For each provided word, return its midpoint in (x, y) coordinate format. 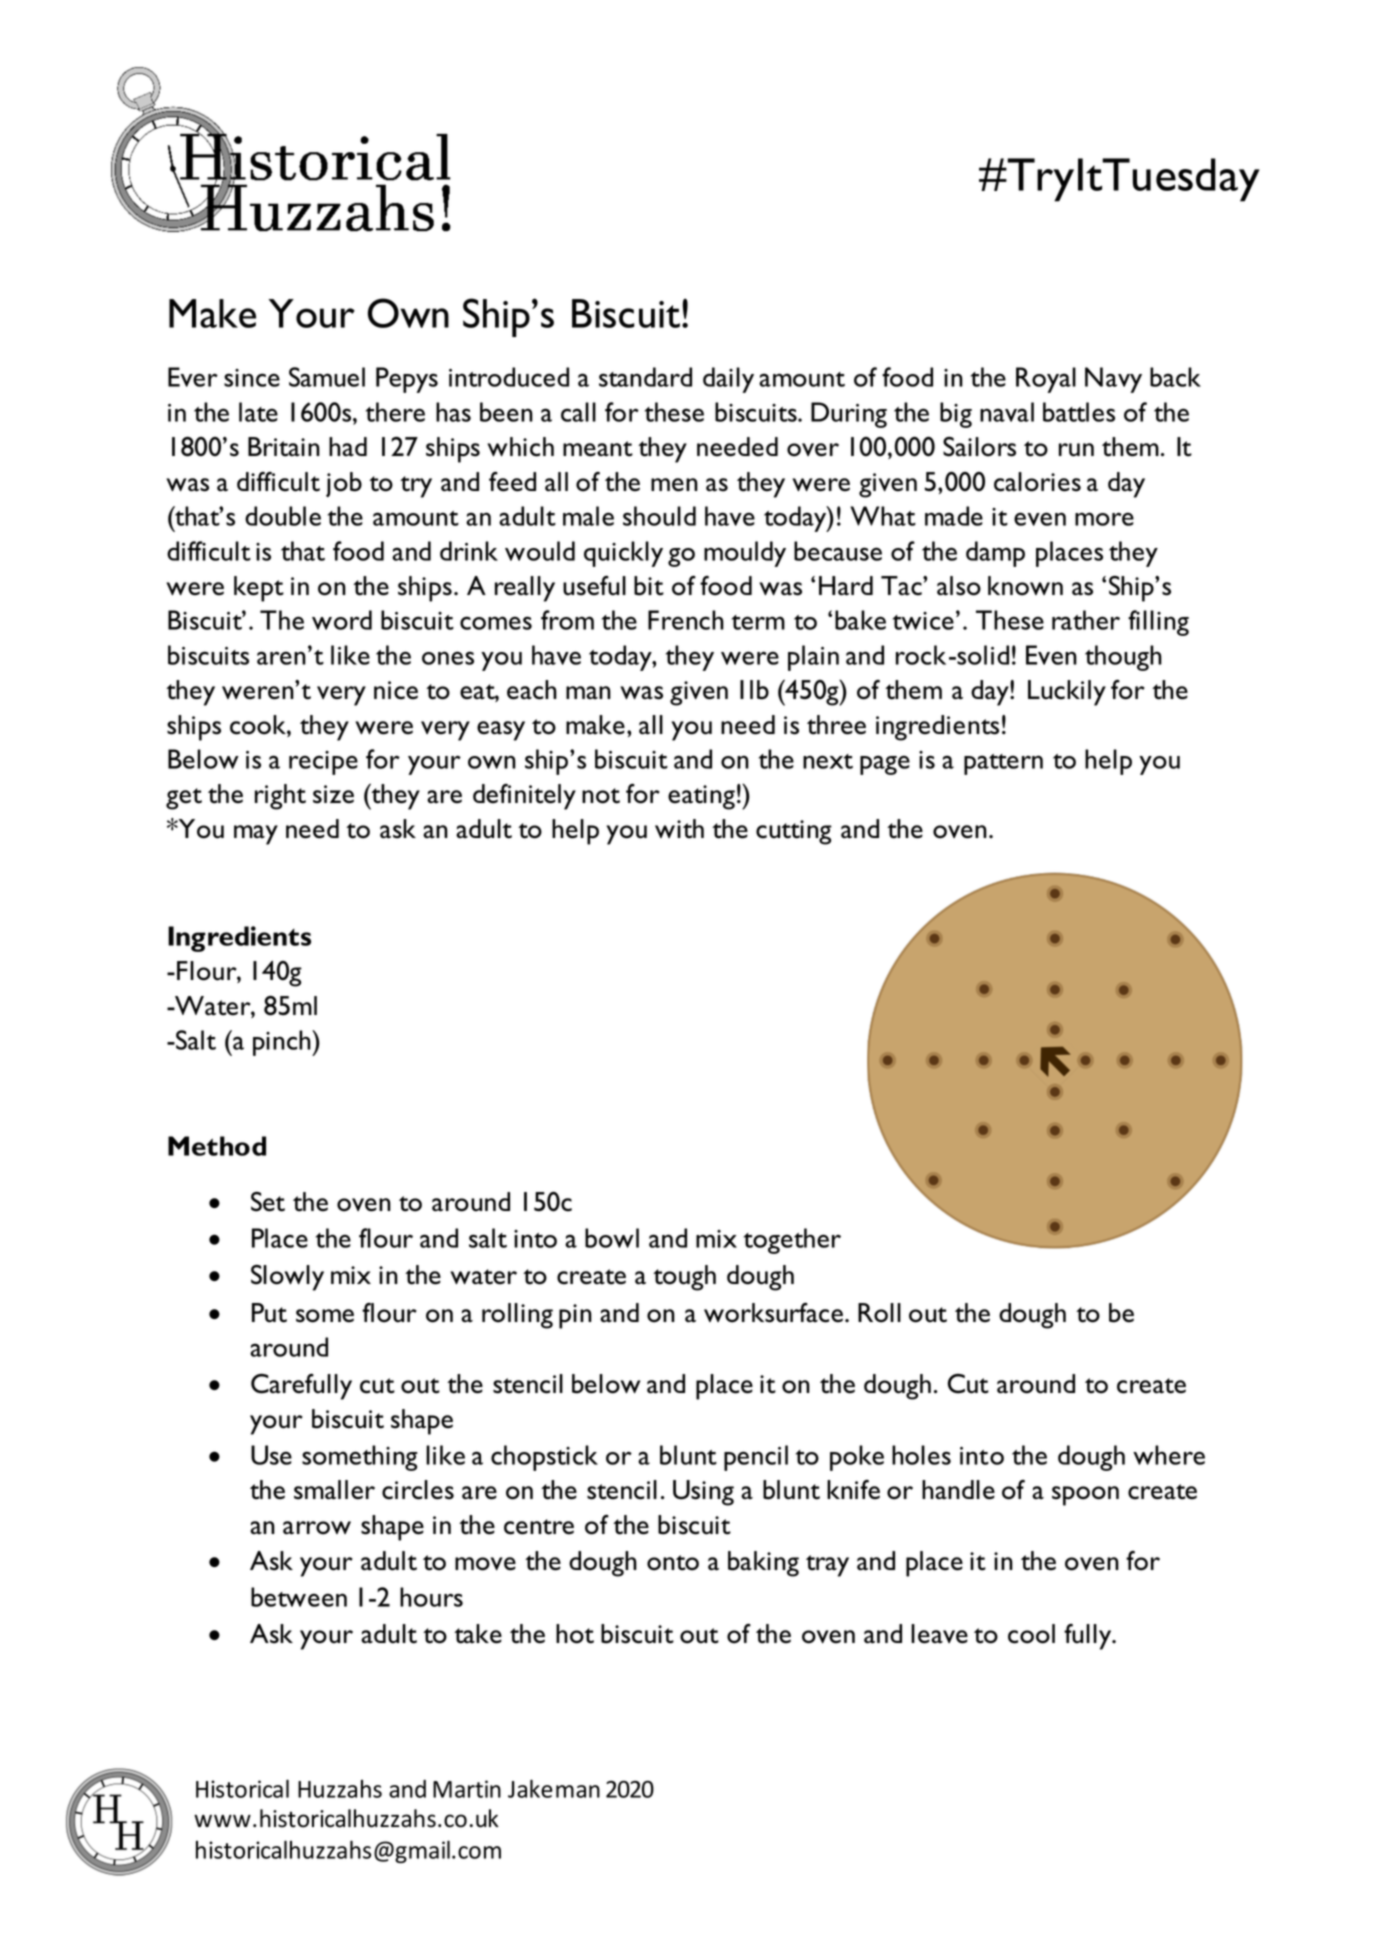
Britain (284, 447)
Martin (467, 1789)
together (792, 1241)
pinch (283, 1043)
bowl (612, 1238)
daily (728, 380)
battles (1079, 412)
